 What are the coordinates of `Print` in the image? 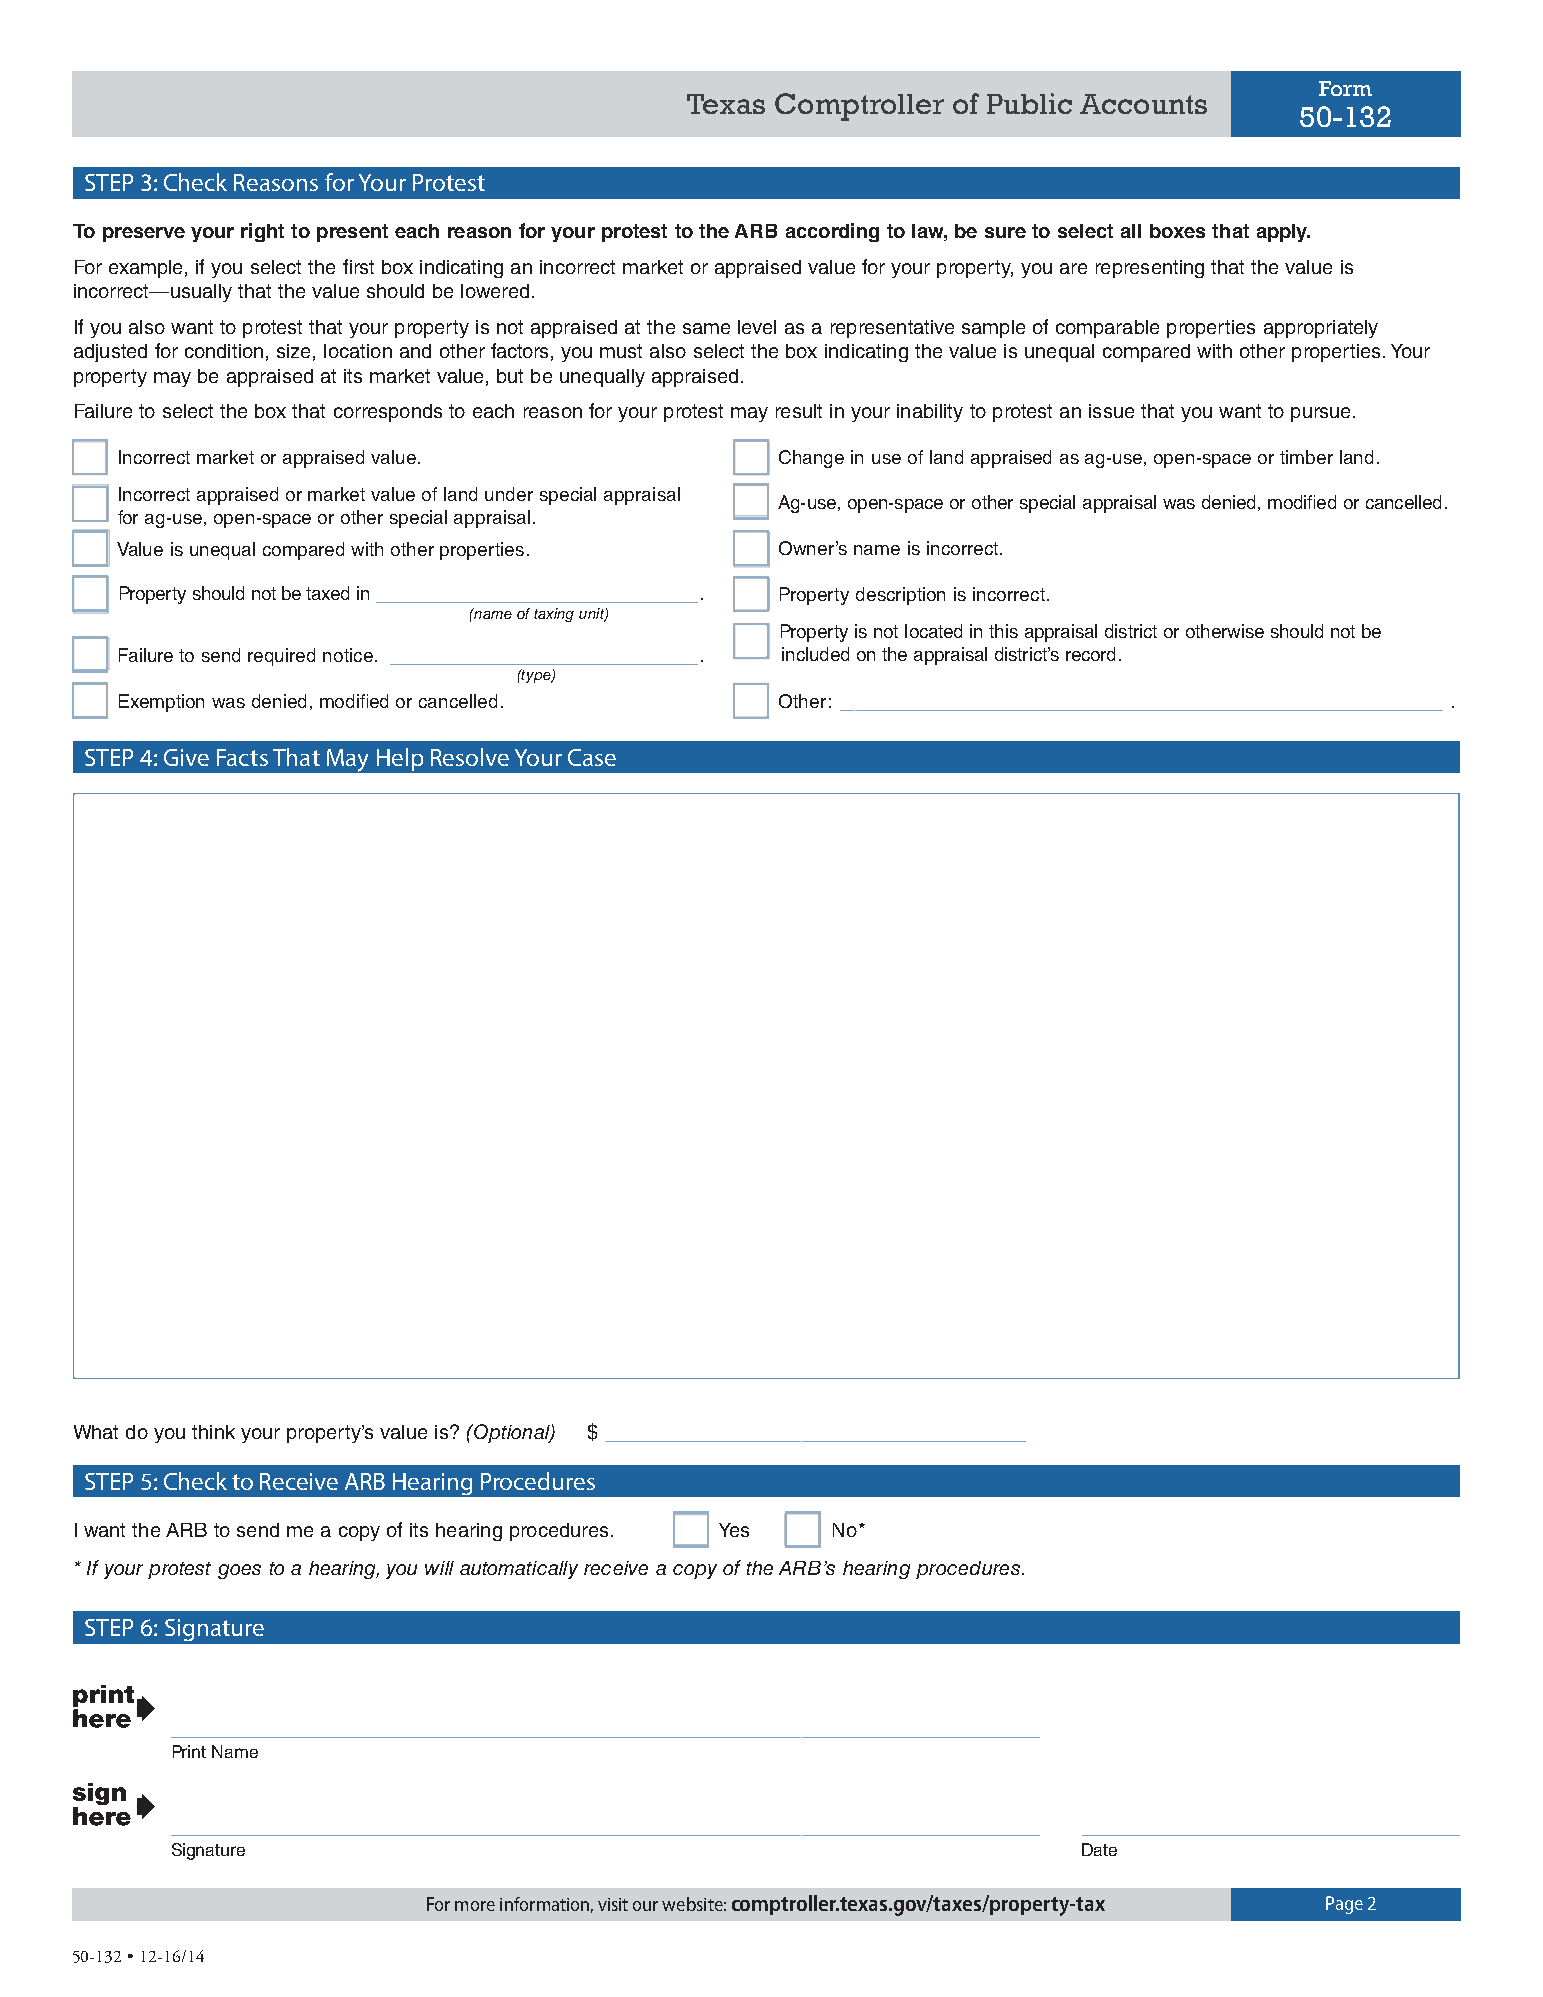 It's located at (189, 1751).
